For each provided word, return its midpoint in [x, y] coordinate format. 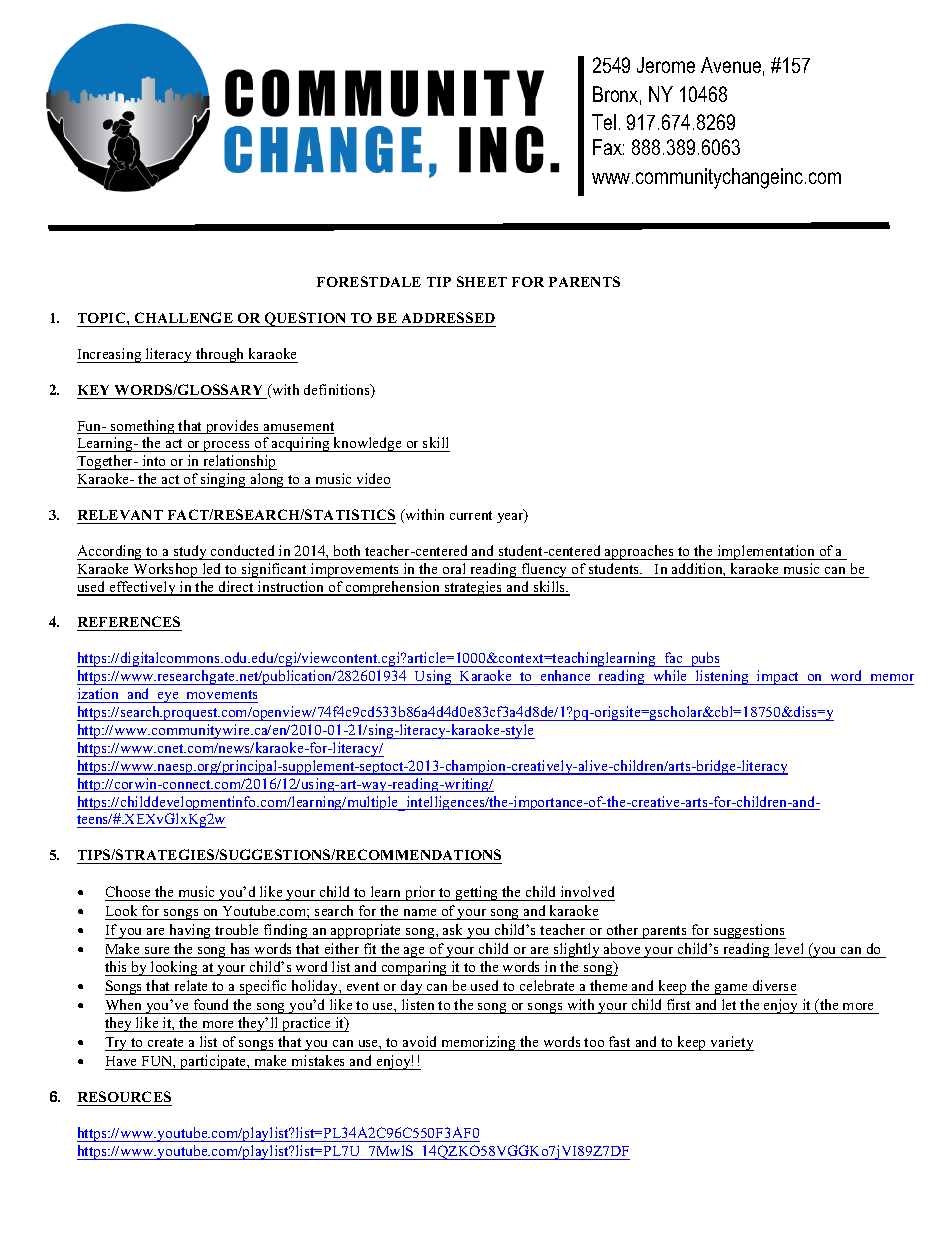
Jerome [666, 65]
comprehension [393, 588]
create [165, 1044]
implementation [766, 552]
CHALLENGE [184, 317]
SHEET [482, 281]
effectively [142, 588]
